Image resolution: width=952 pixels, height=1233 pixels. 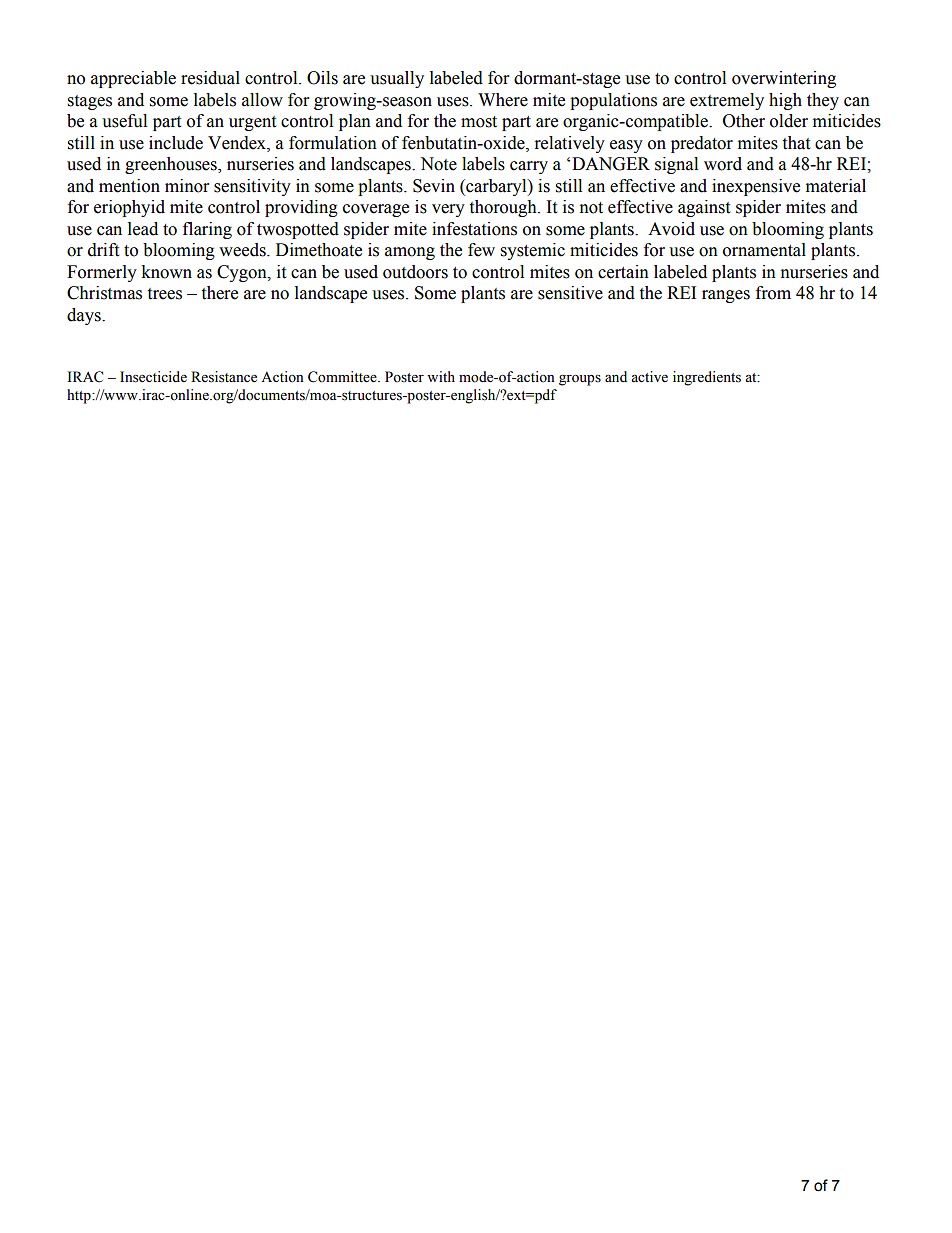 I want to click on from, so click(x=773, y=293).
